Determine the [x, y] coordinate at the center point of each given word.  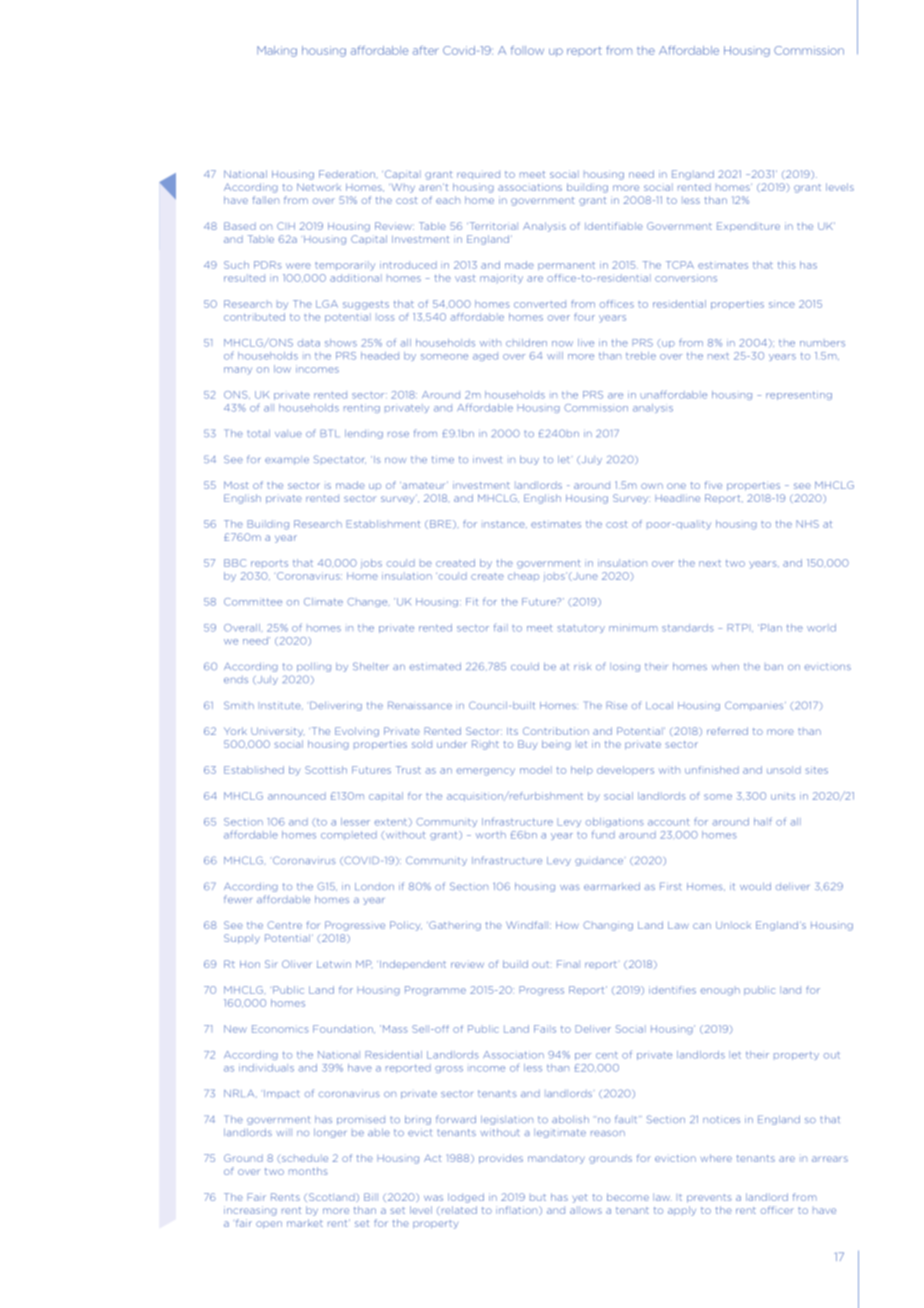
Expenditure [748, 227]
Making [277, 51]
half [763, 821]
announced [297, 796]
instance [504, 525]
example [287, 460]
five [713, 485]
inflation [518, 1210]
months [308, 1171]
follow [527, 50]
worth [491, 835]
